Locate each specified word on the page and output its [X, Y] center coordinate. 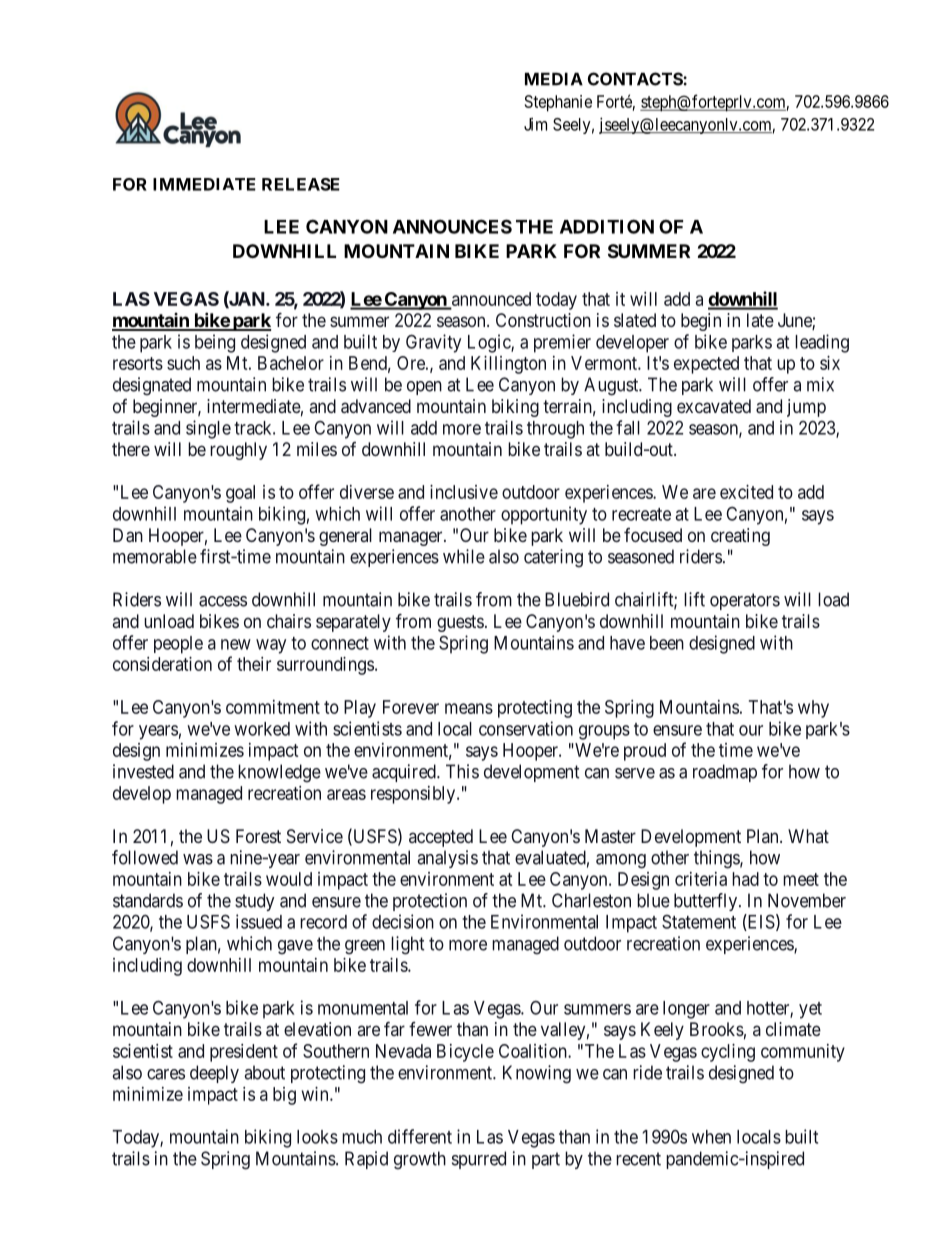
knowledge [279, 773]
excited [746, 492]
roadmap [725, 773]
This [462, 771]
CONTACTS [636, 79]
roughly [238, 451]
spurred [479, 1160]
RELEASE [301, 184]
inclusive [464, 492]
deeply [214, 1074]
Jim [535, 124]
